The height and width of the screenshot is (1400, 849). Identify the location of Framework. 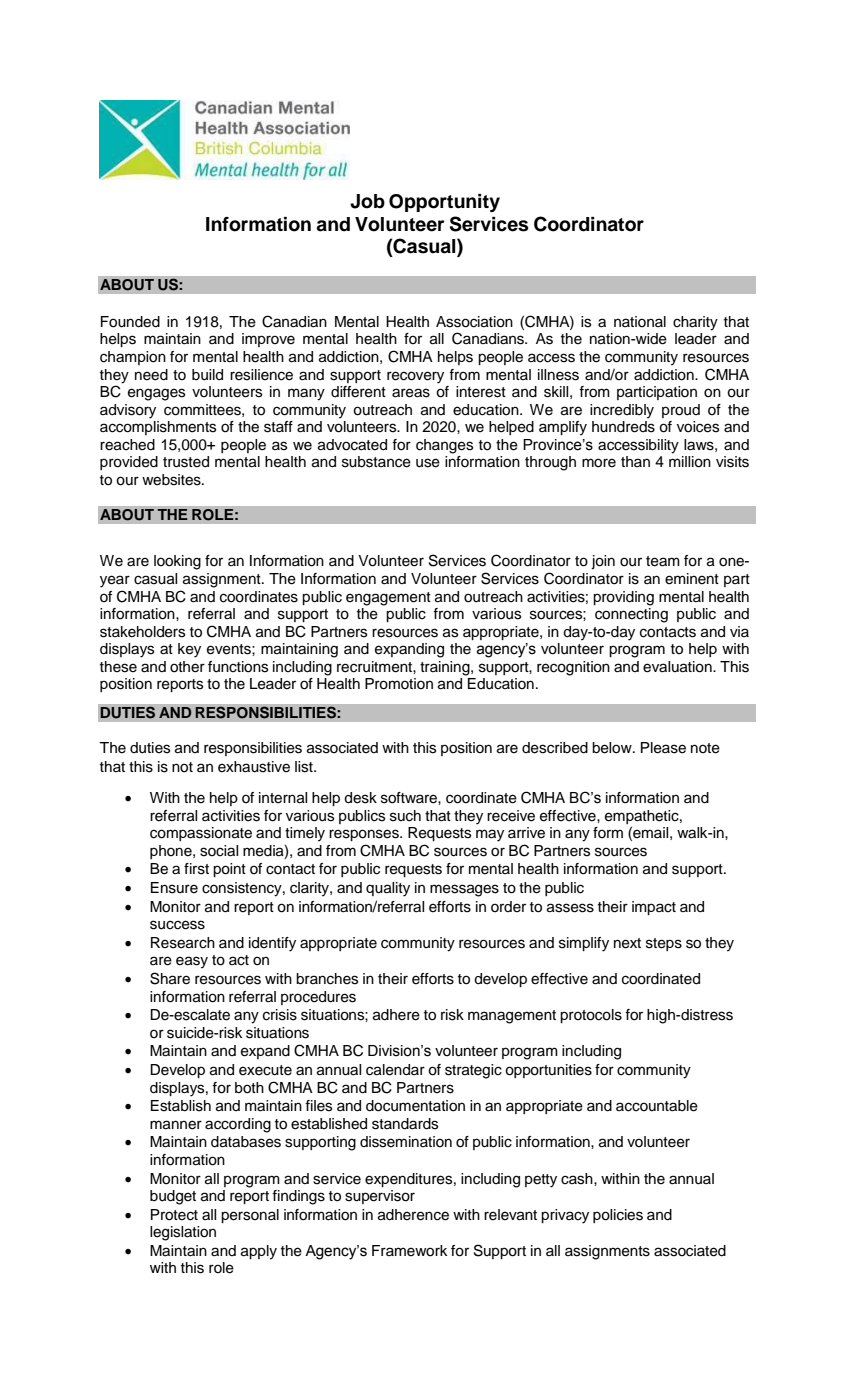
(409, 1251).
